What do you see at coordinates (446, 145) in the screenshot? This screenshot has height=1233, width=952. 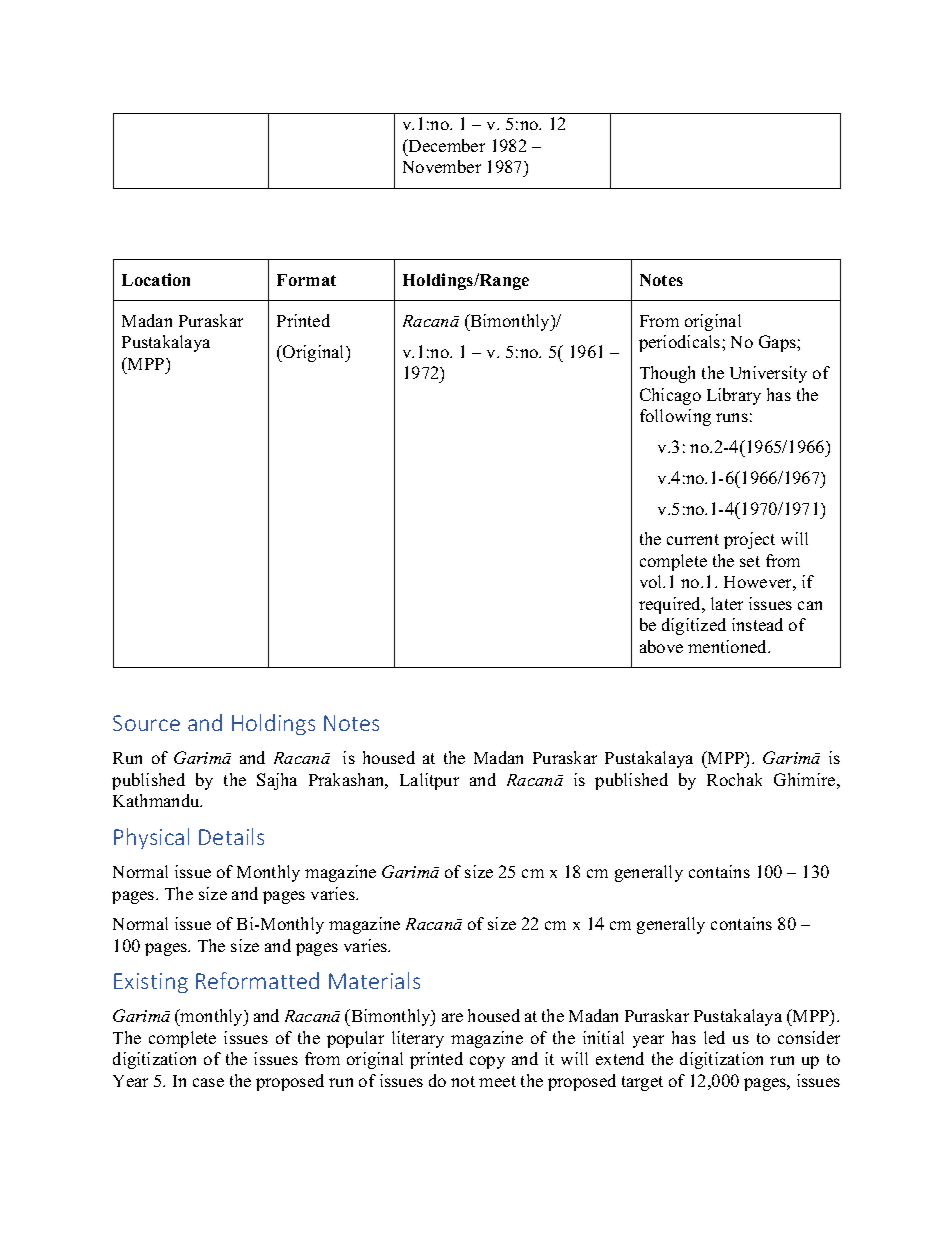 I see `December` at bounding box center [446, 145].
